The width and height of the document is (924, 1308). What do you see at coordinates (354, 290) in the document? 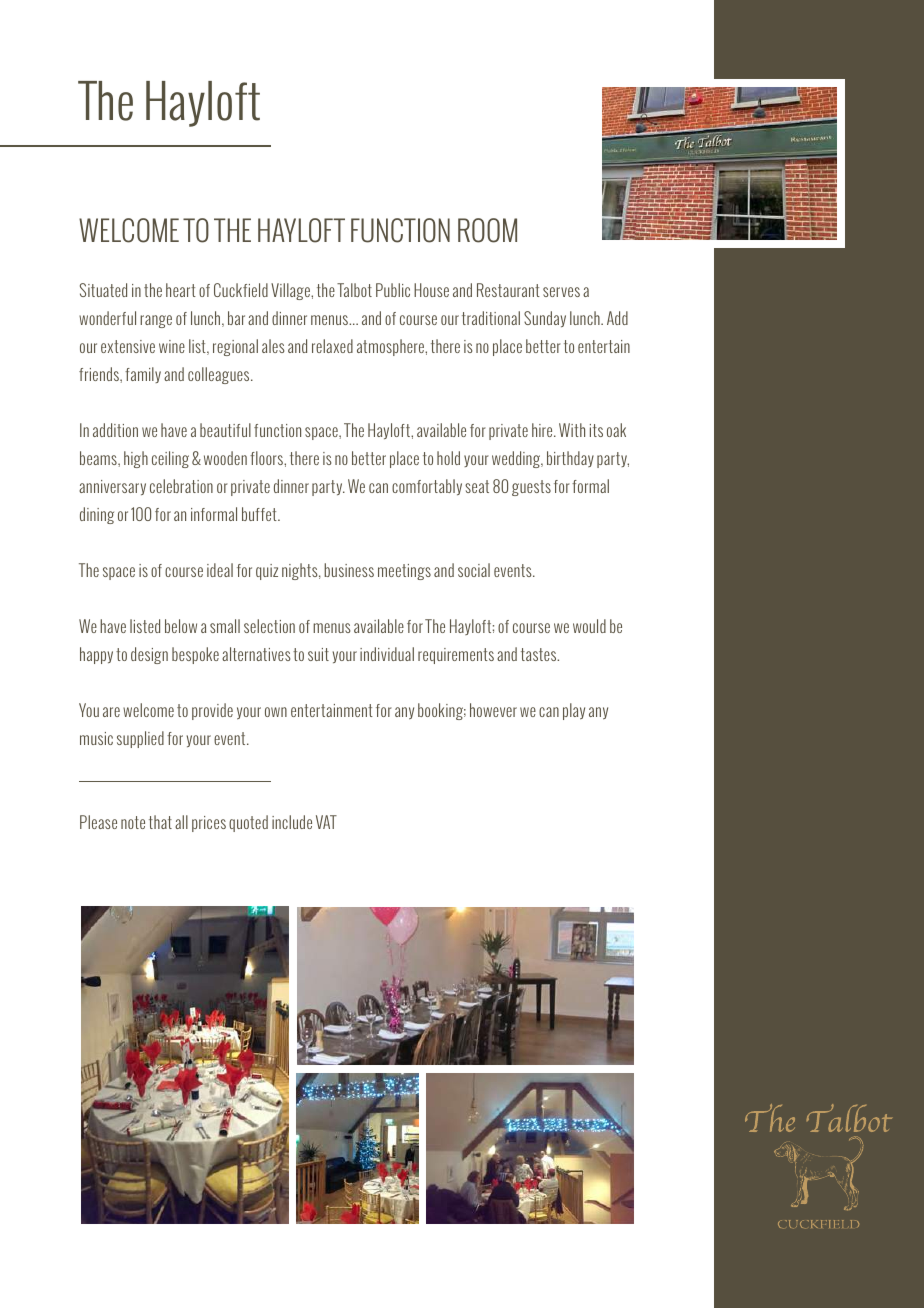
I see `Talbot` at bounding box center [354, 290].
